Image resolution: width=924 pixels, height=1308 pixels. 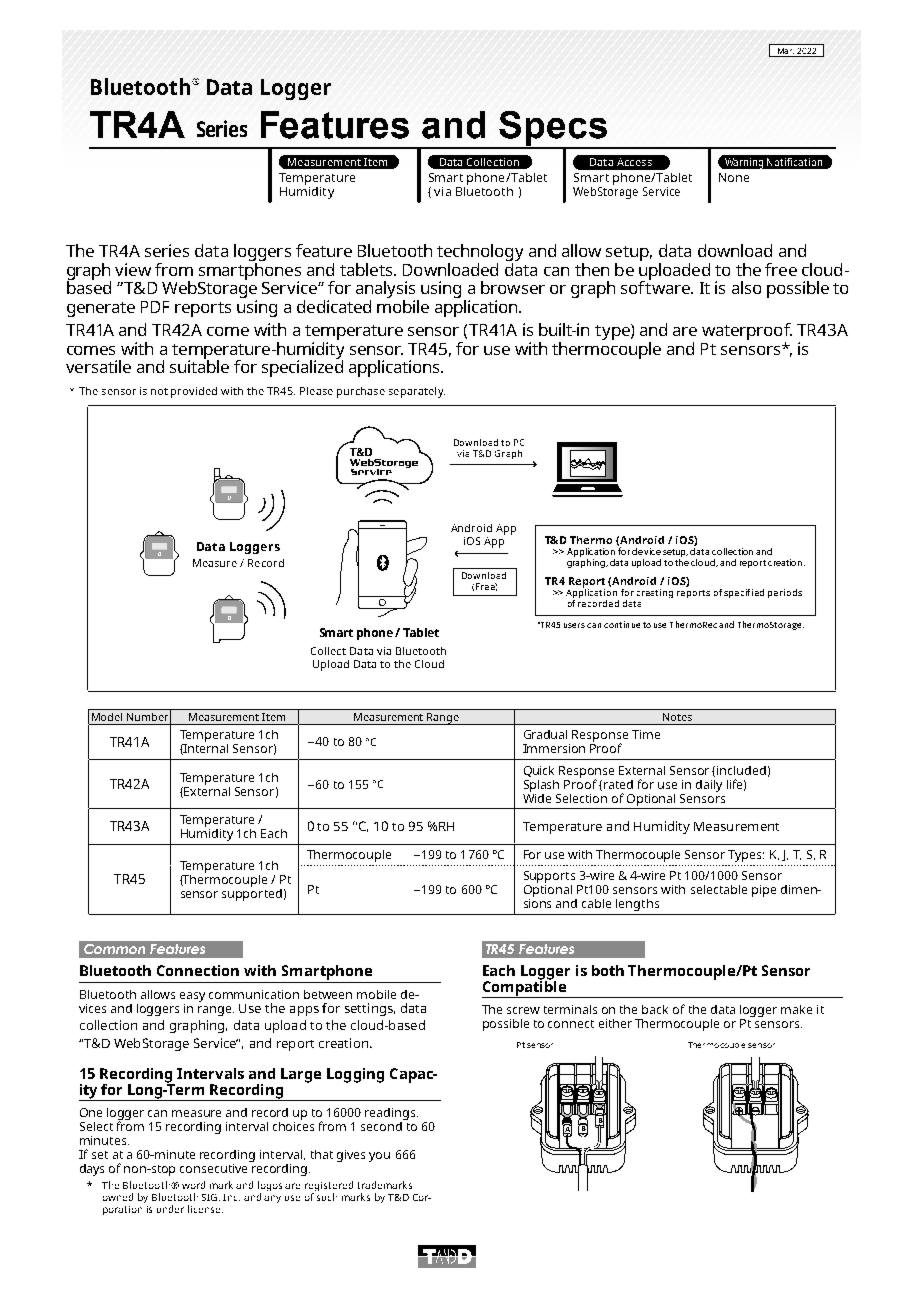 I want to click on pipe, so click(x=764, y=891).
